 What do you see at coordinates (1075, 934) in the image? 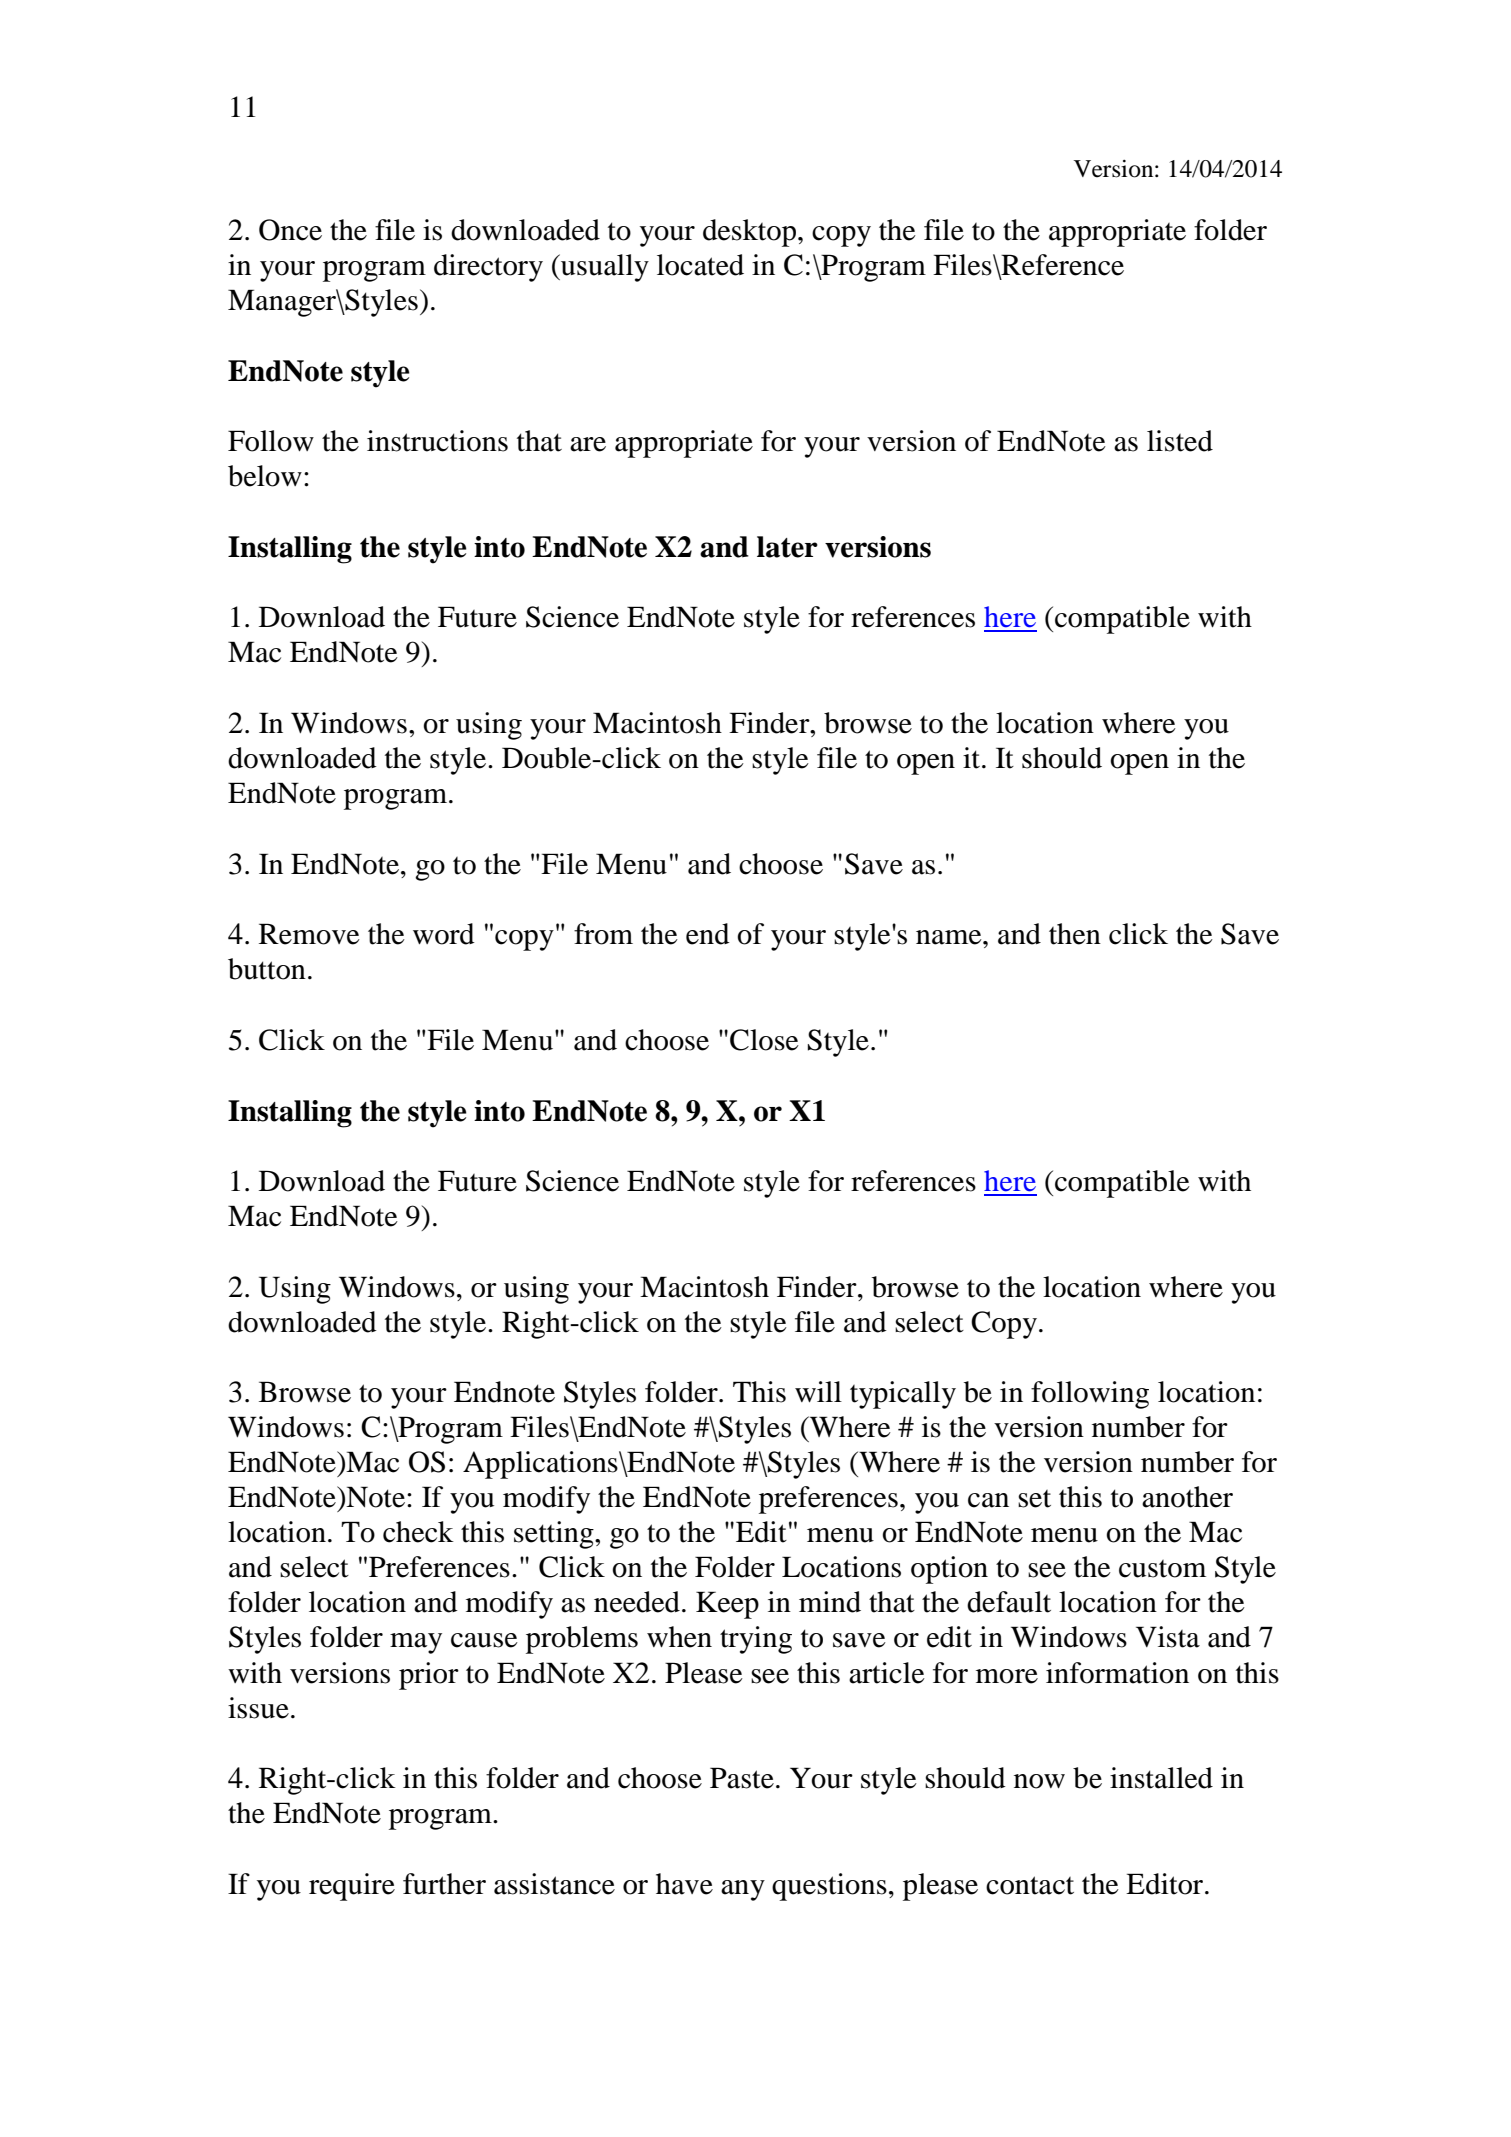
I see `then` at bounding box center [1075, 934].
